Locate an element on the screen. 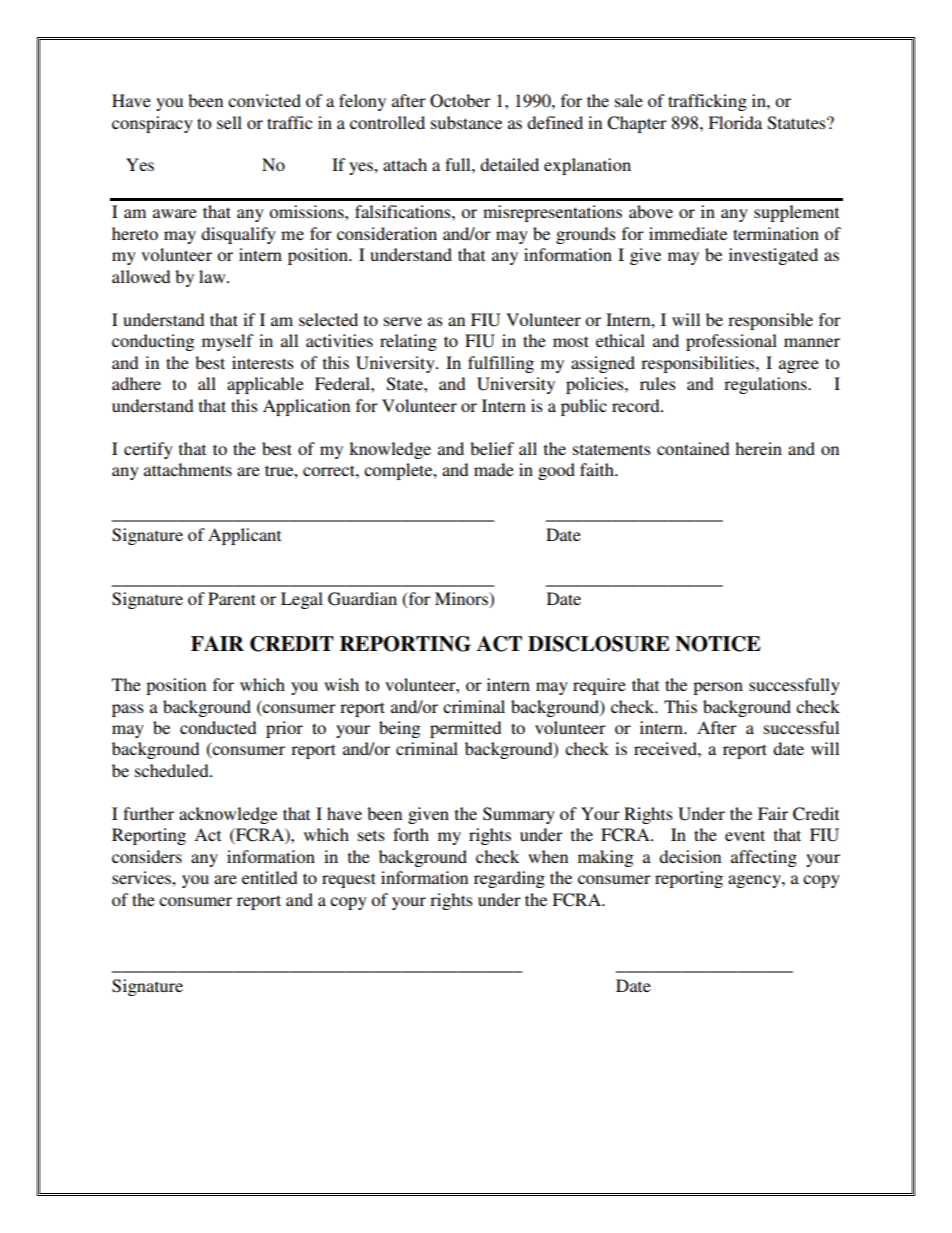 The image size is (952, 1233). Parent is located at coordinates (232, 598).
